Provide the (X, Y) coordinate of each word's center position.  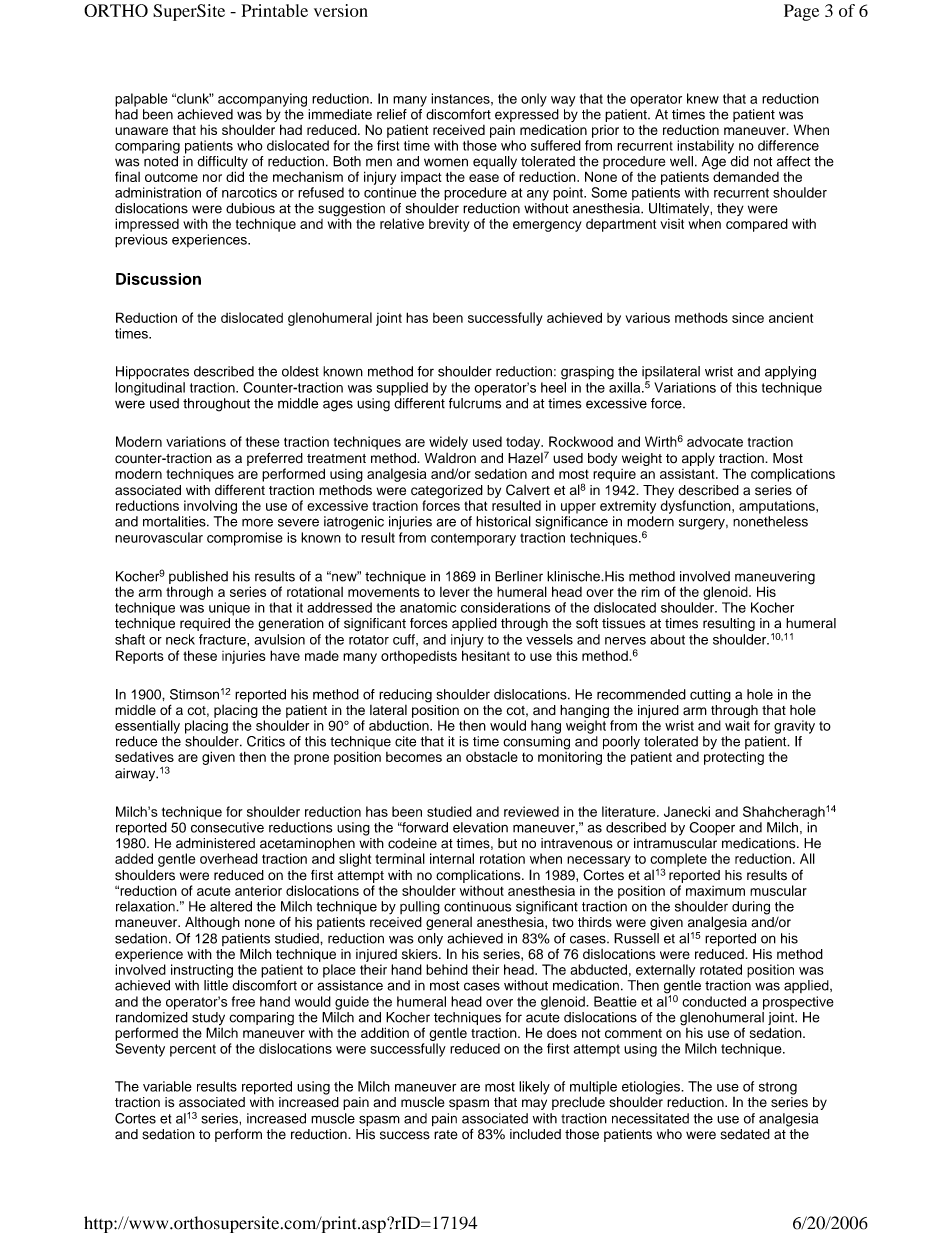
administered (215, 843)
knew (703, 98)
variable (167, 1086)
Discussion (158, 279)
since (748, 317)
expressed (527, 117)
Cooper (712, 829)
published (198, 579)
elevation (480, 827)
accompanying (262, 100)
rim (650, 592)
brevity (449, 225)
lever (455, 592)
